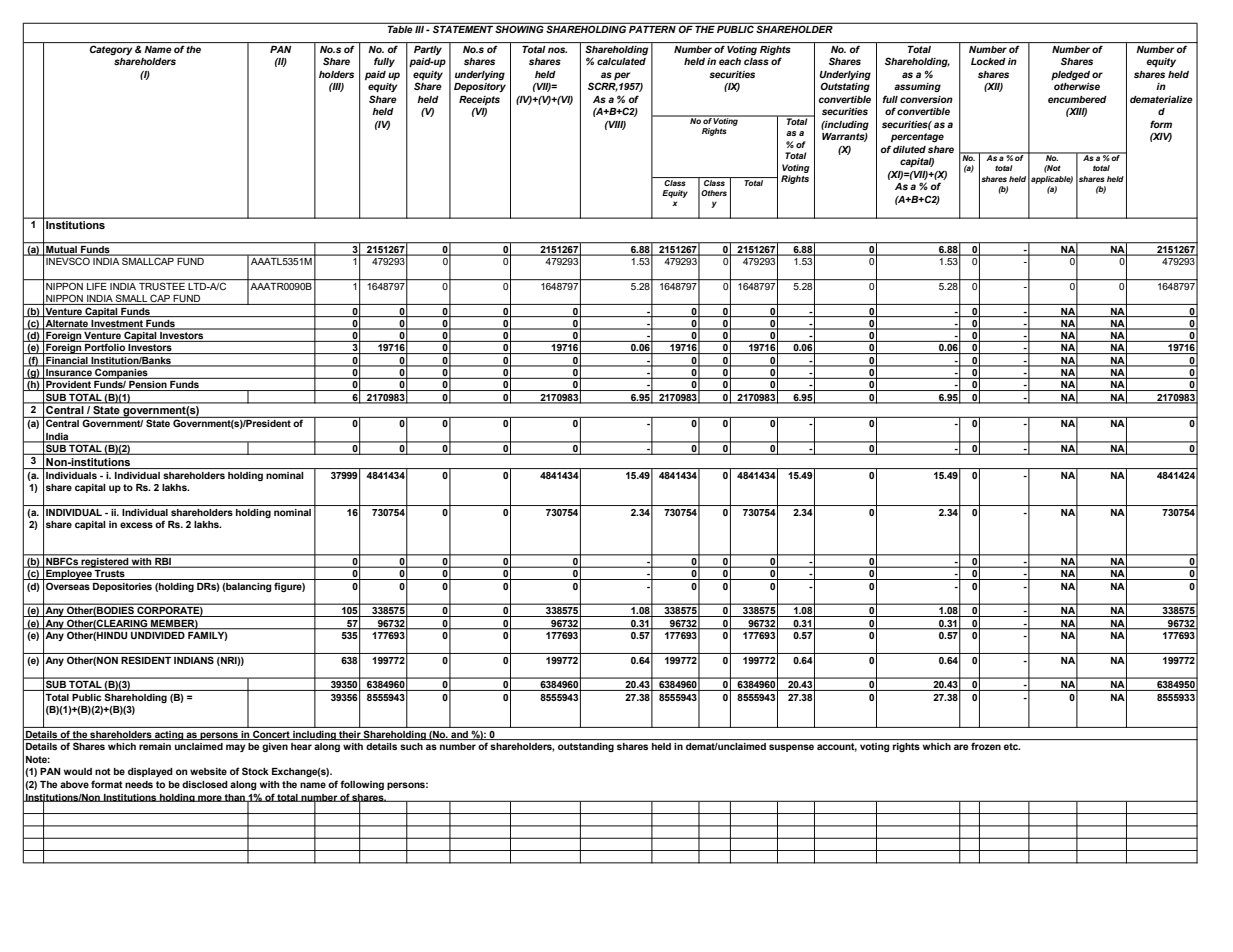 The image size is (1233, 952). What do you see at coordinates (909, 149) in the screenshot?
I see `diluted` at bounding box center [909, 149].
